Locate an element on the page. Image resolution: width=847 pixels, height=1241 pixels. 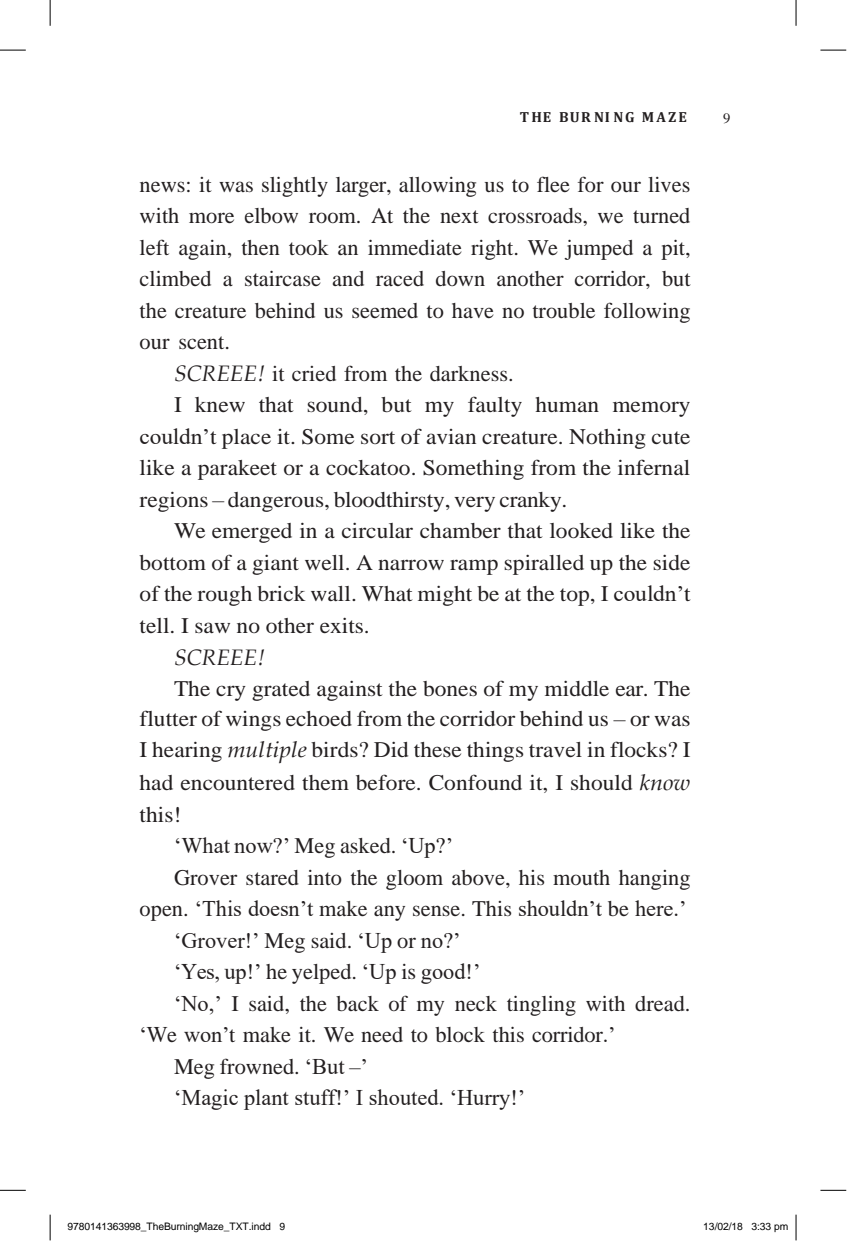
top is located at coordinates (576, 597).
